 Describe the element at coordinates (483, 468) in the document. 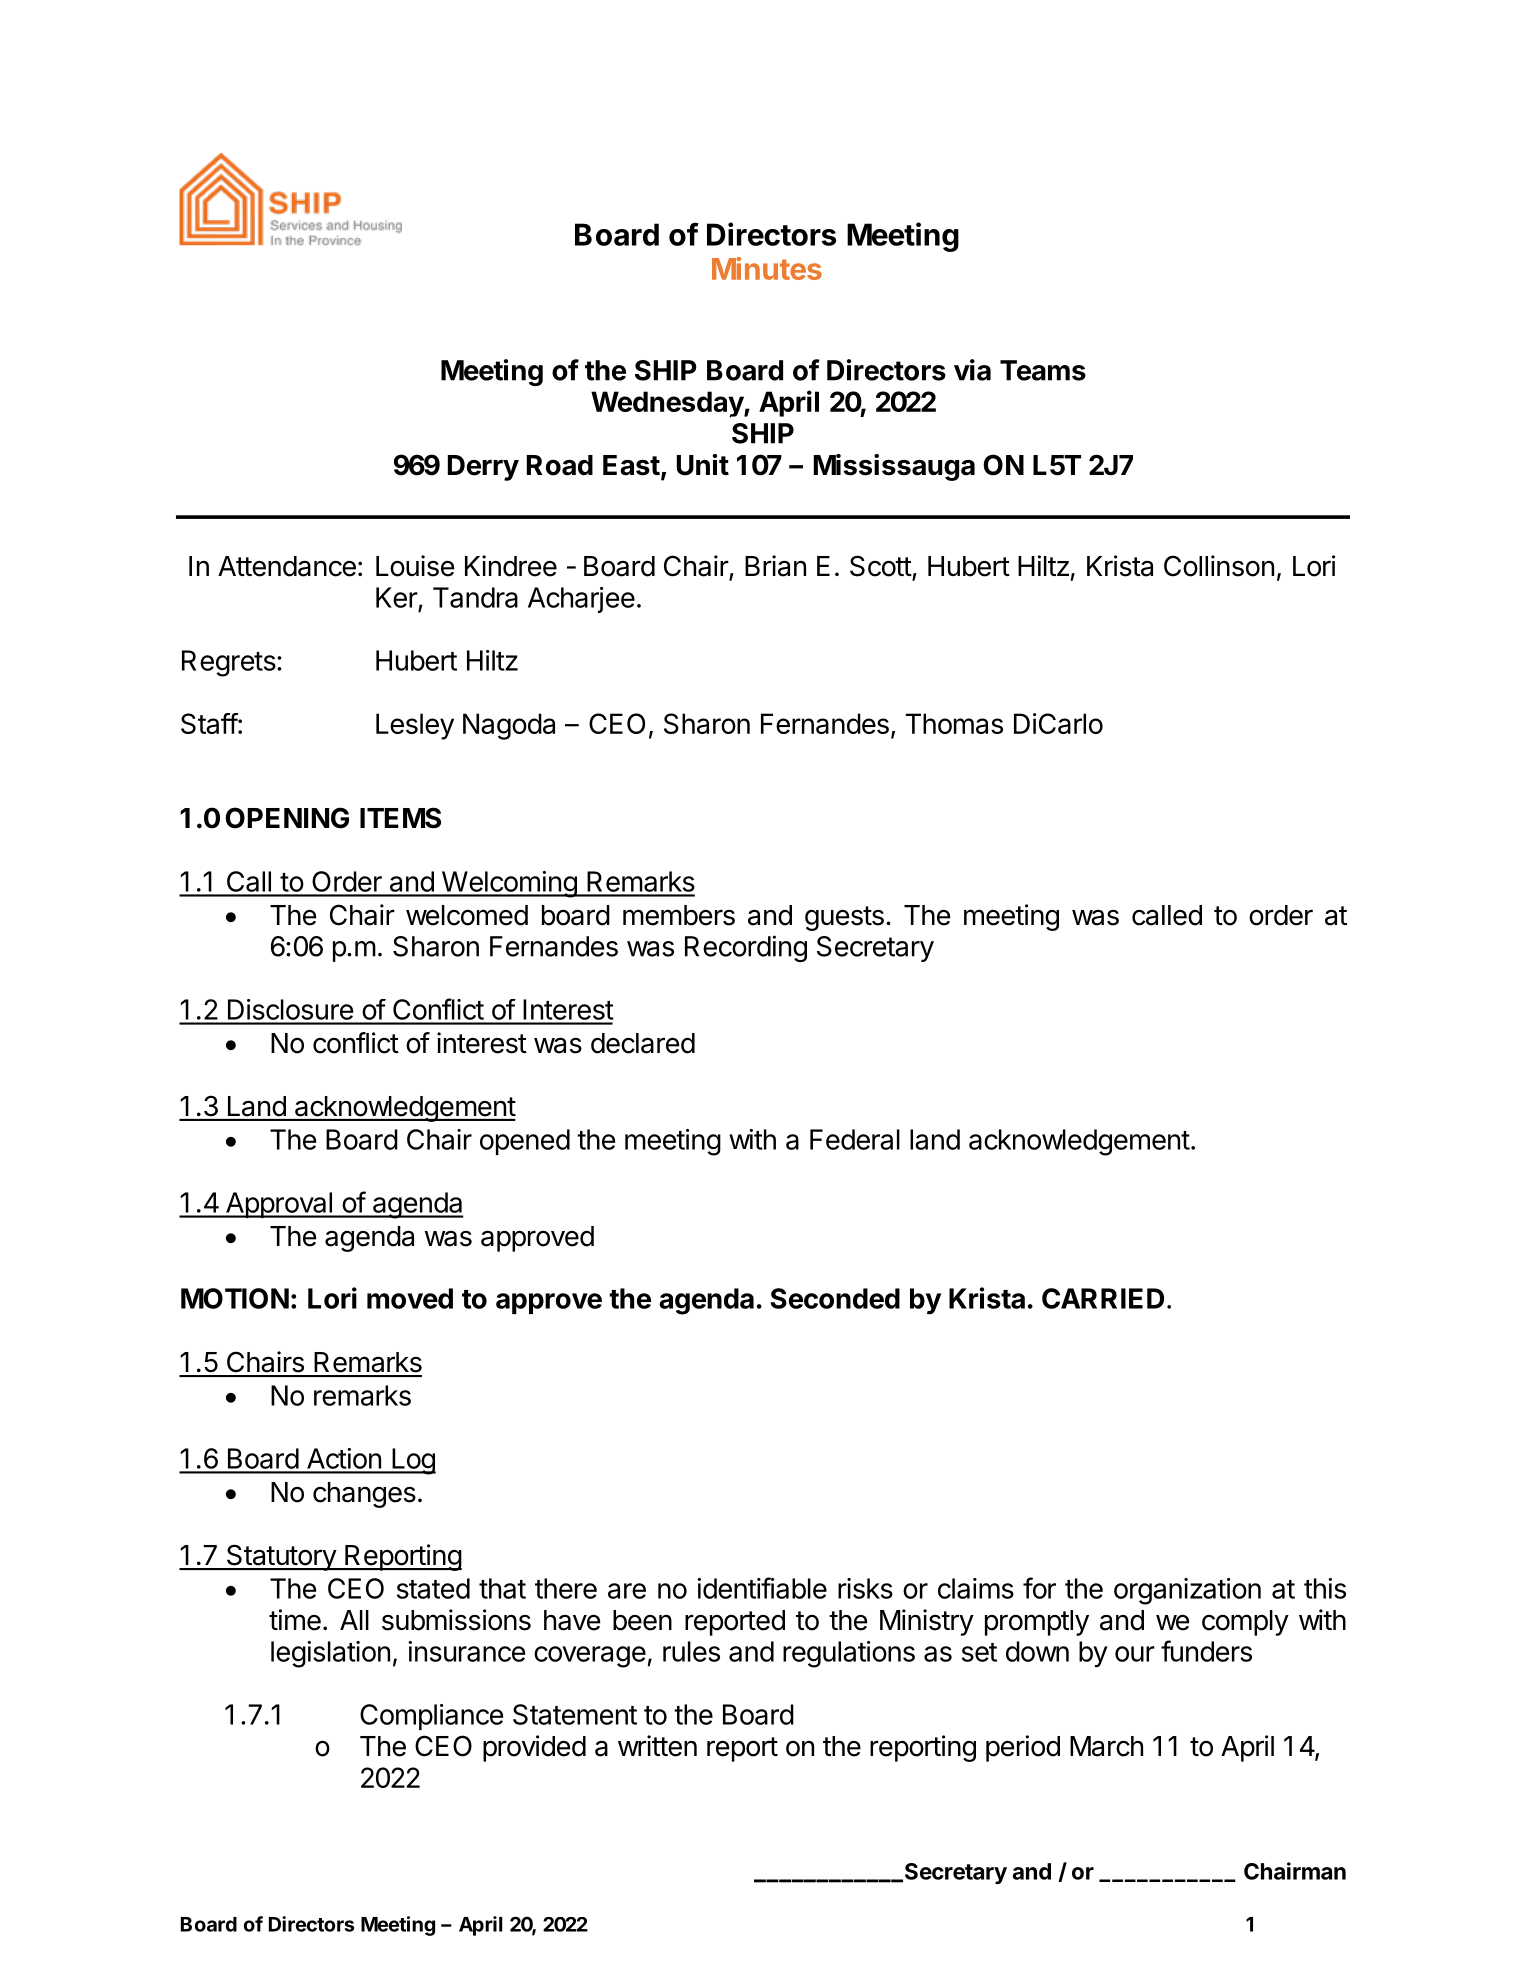

I see `Derry` at that location.
